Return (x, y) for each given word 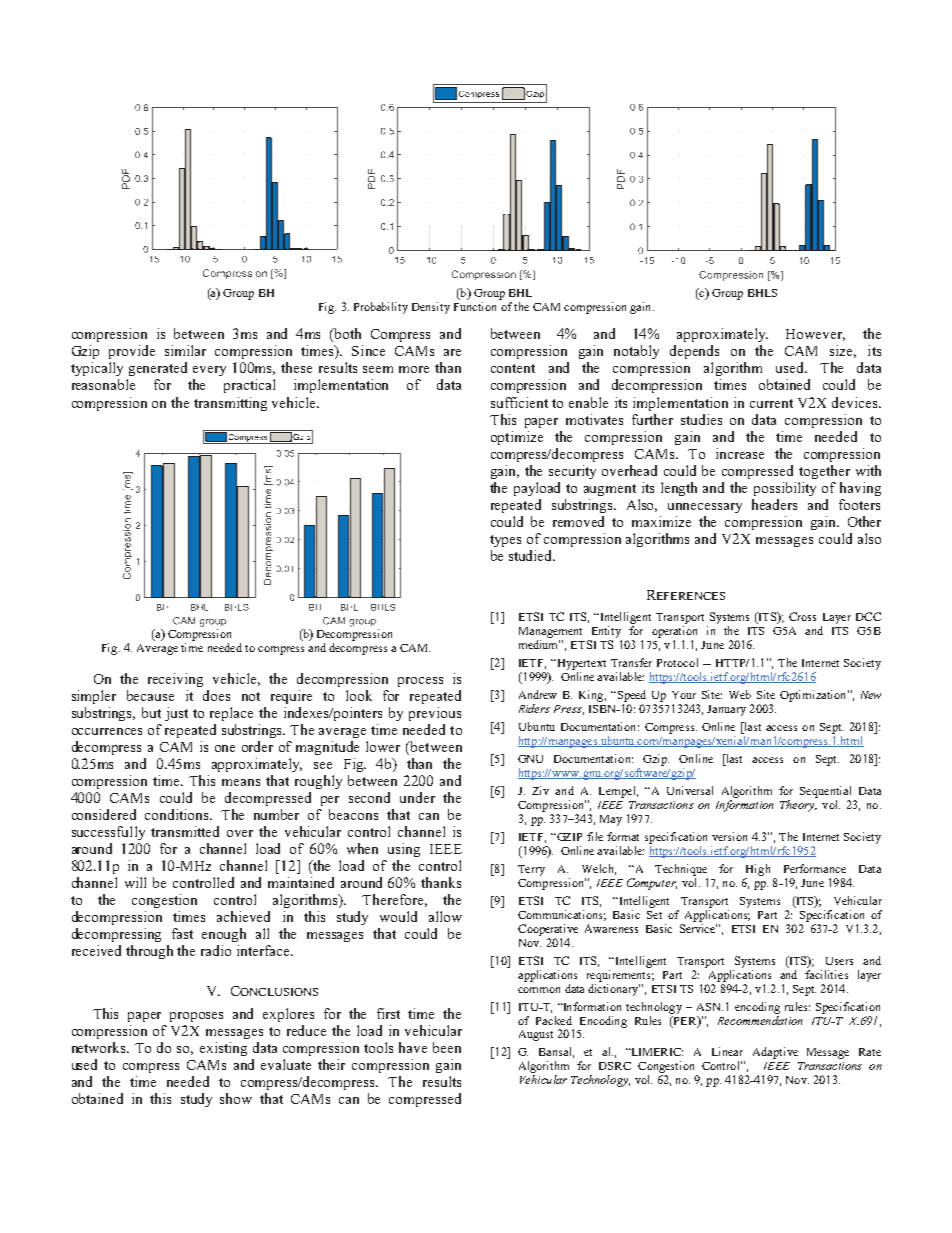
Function (475, 306)
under (417, 797)
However (815, 335)
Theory (798, 806)
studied (532, 555)
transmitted (185, 831)
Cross (802, 616)
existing (223, 1049)
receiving (175, 680)
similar (185, 350)
